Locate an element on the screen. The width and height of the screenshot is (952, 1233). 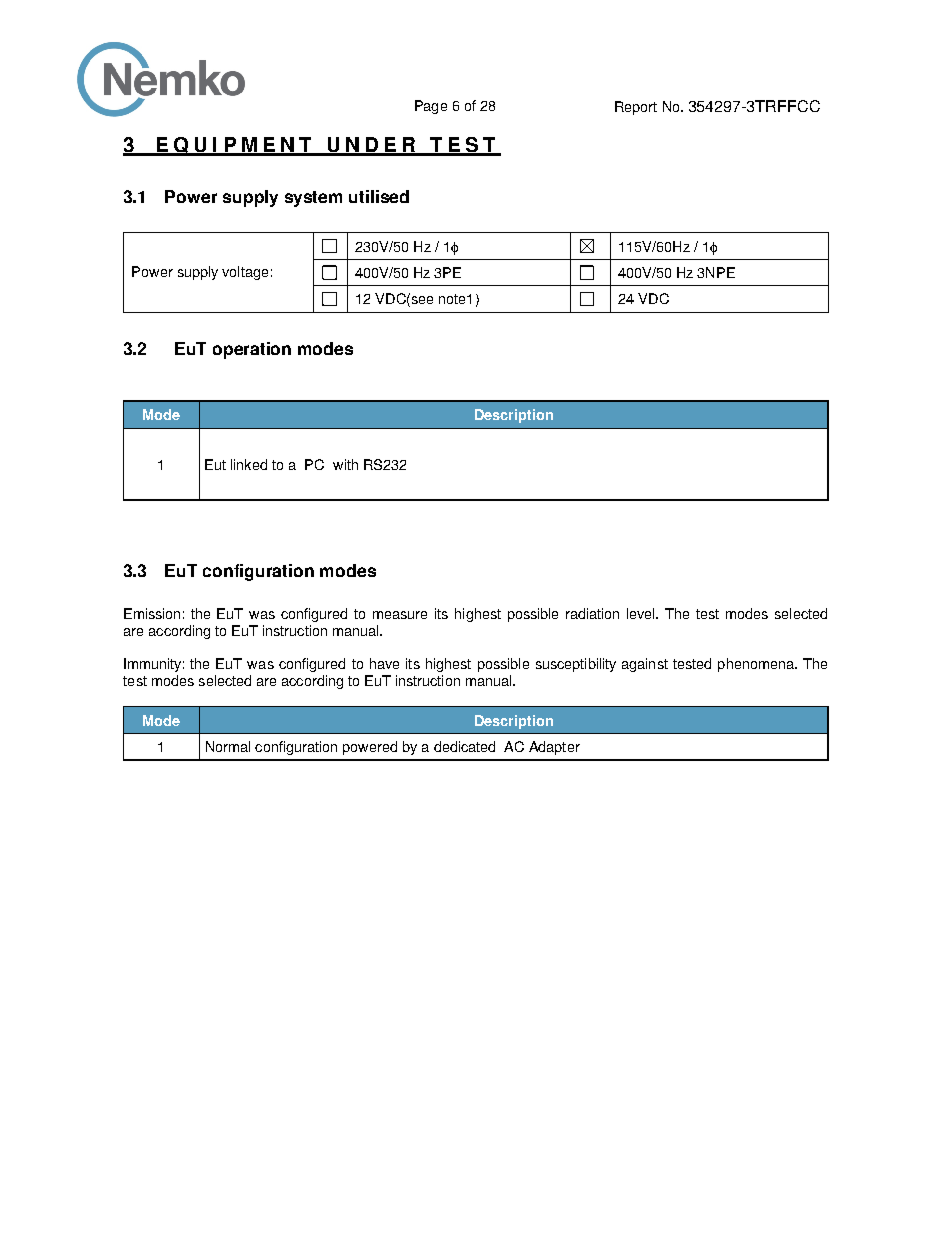
system is located at coordinates (313, 199).
